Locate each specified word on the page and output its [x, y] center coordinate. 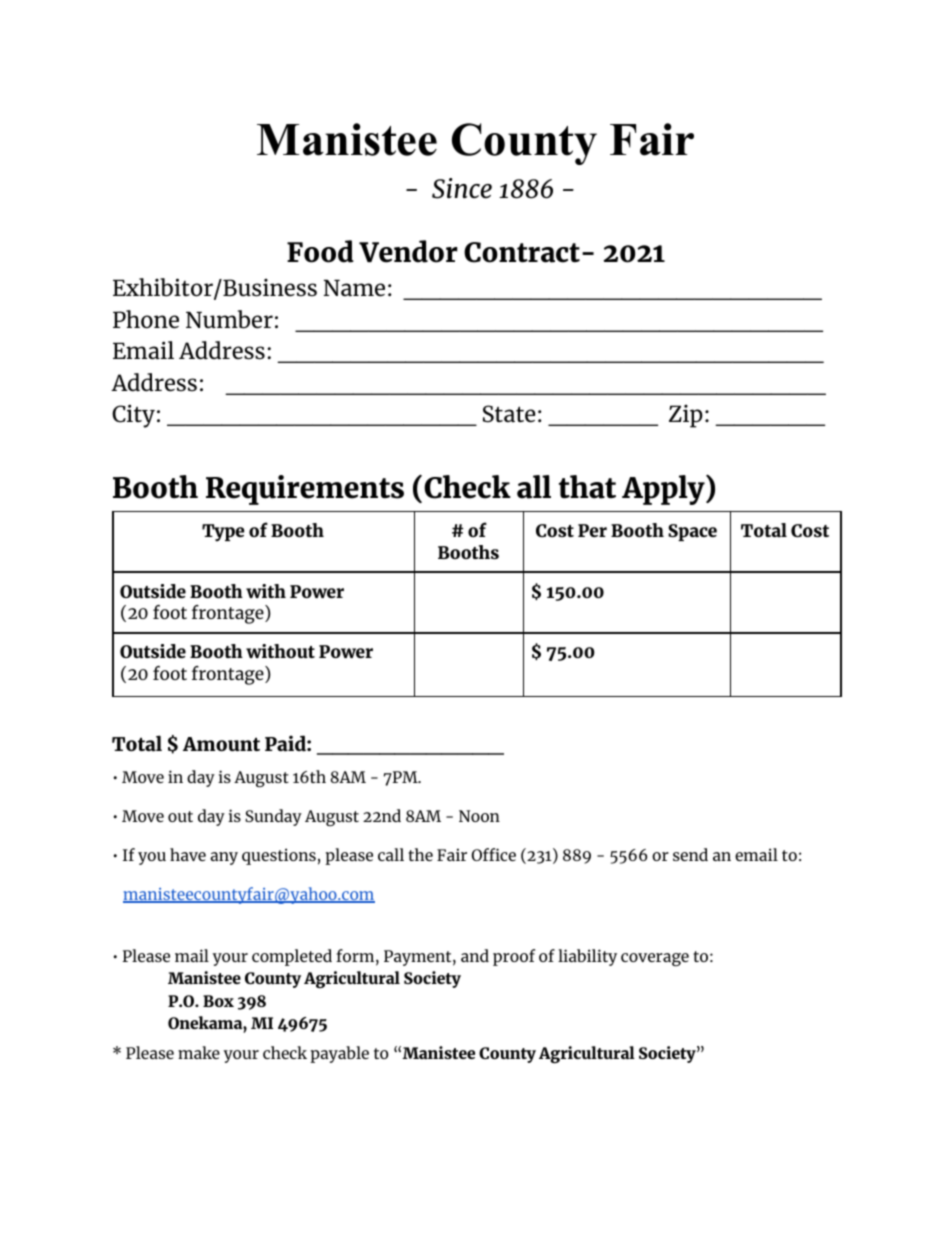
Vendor [408, 251]
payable [339, 1054]
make [199, 1052]
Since [462, 188]
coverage [655, 959]
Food [320, 251]
